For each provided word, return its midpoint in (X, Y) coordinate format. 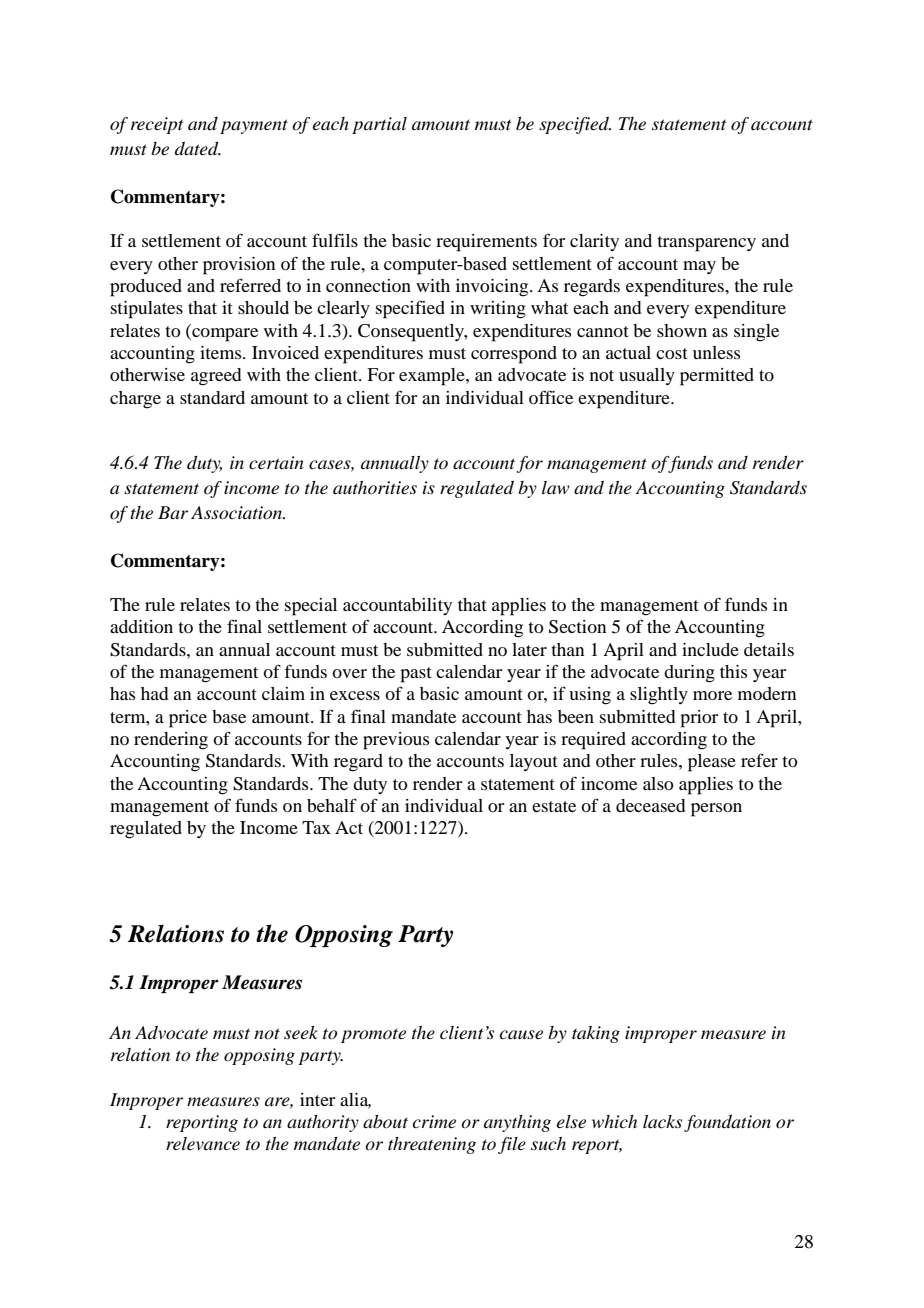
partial (379, 125)
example (433, 377)
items (222, 352)
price (188, 719)
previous (396, 741)
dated (198, 149)
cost (672, 353)
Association (238, 513)
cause (521, 1034)
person (716, 810)
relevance (203, 1143)
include (710, 649)
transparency (707, 244)
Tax (316, 827)
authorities (375, 487)
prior (699, 719)
